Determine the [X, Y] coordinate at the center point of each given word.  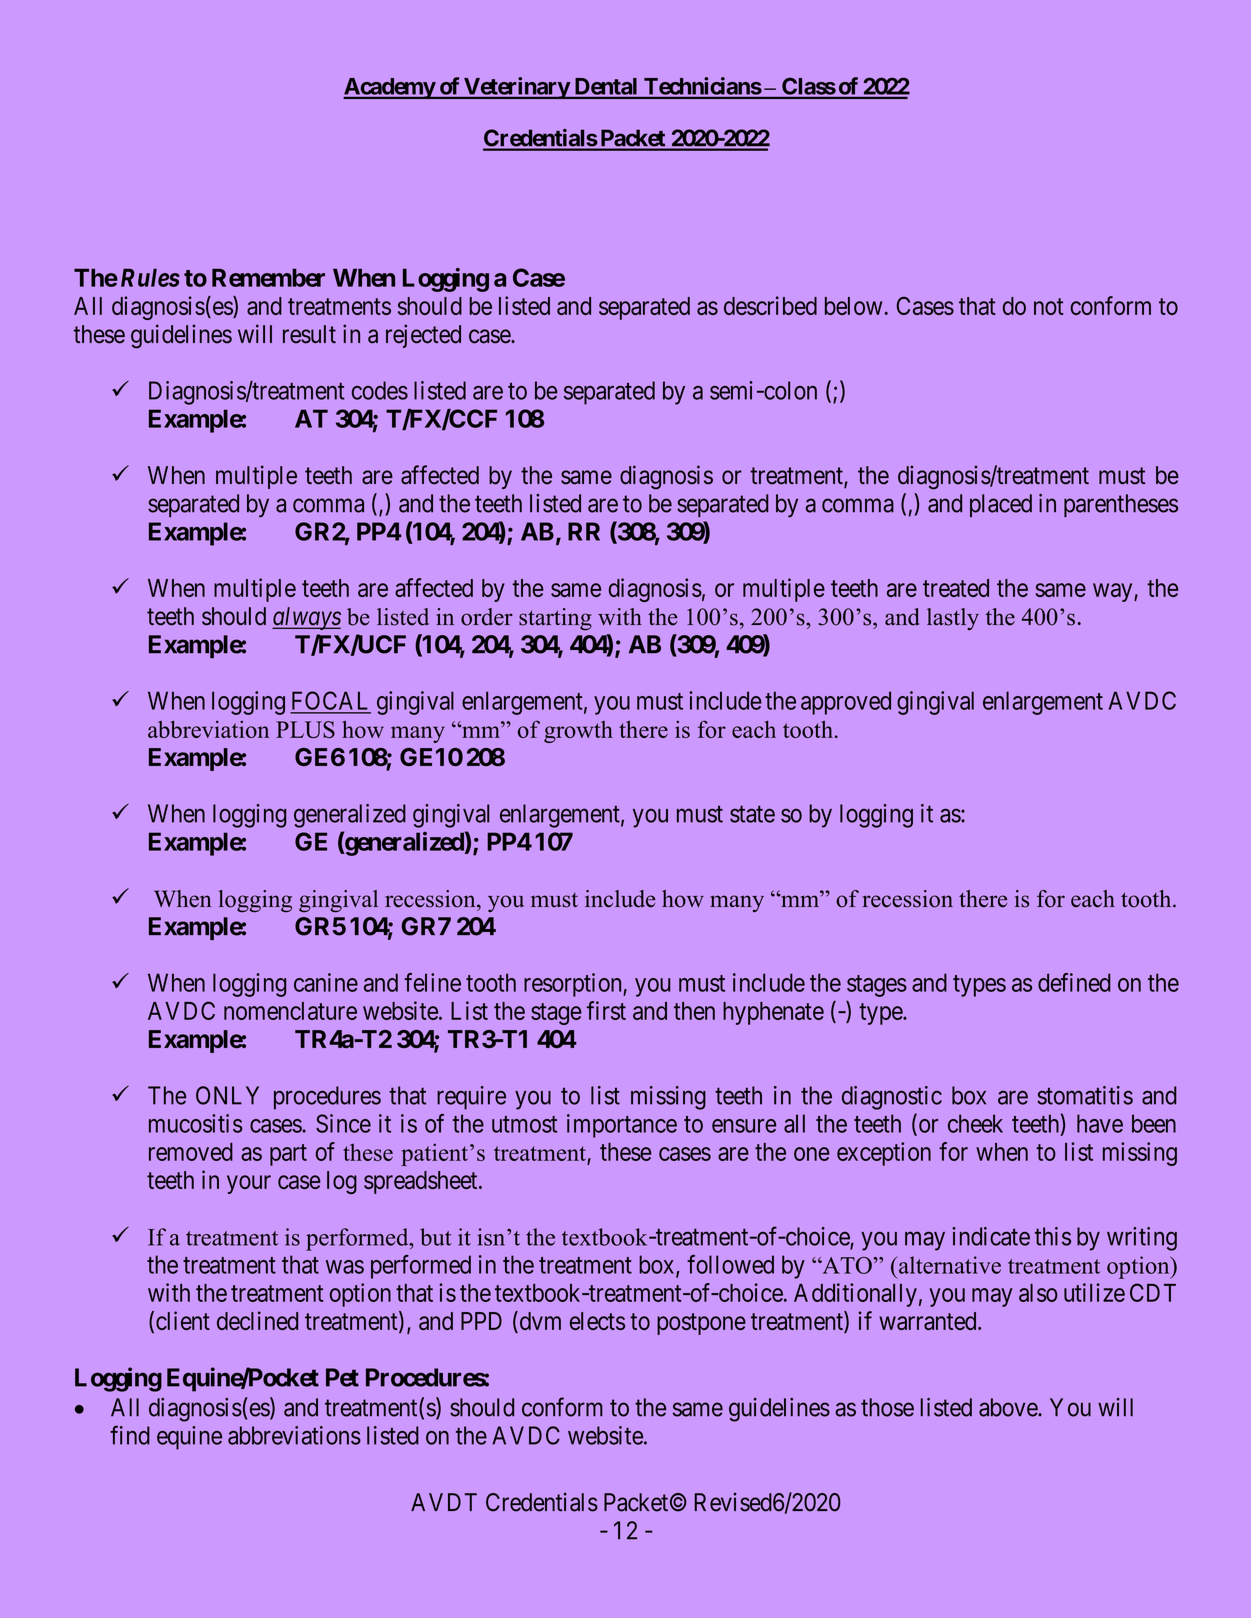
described [770, 305]
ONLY [227, 1095]
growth [578, 732]
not [1049, 306]
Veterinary [516, 88]
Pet [342, 1377]
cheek [975, 1123]
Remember [268, 277]
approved [846, 703]
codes [380, 390]
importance [622, 1126]
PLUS [305, 729]
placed [1001, 505]
